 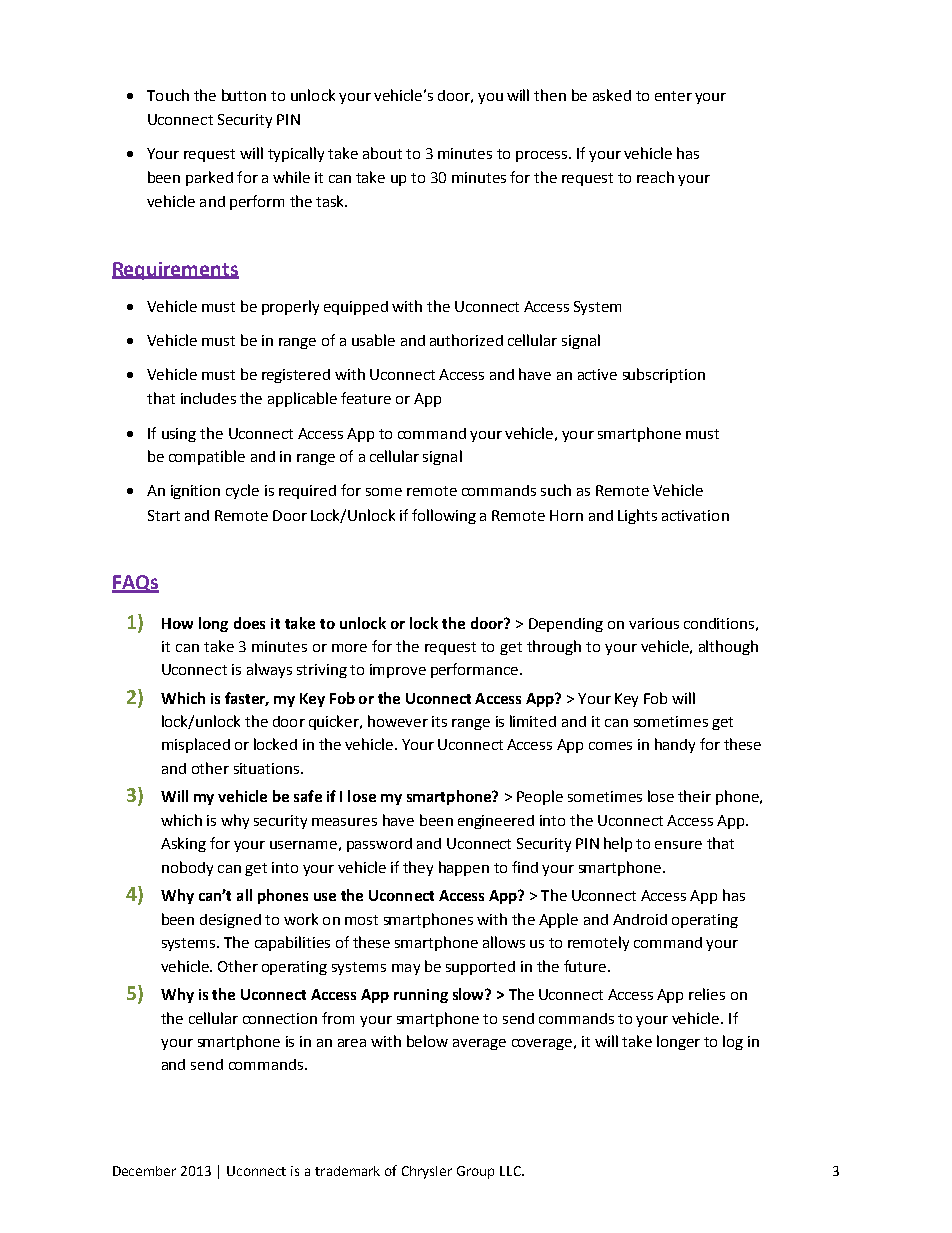 I want to click on Chrysler, so click(x=427, y=1172).
